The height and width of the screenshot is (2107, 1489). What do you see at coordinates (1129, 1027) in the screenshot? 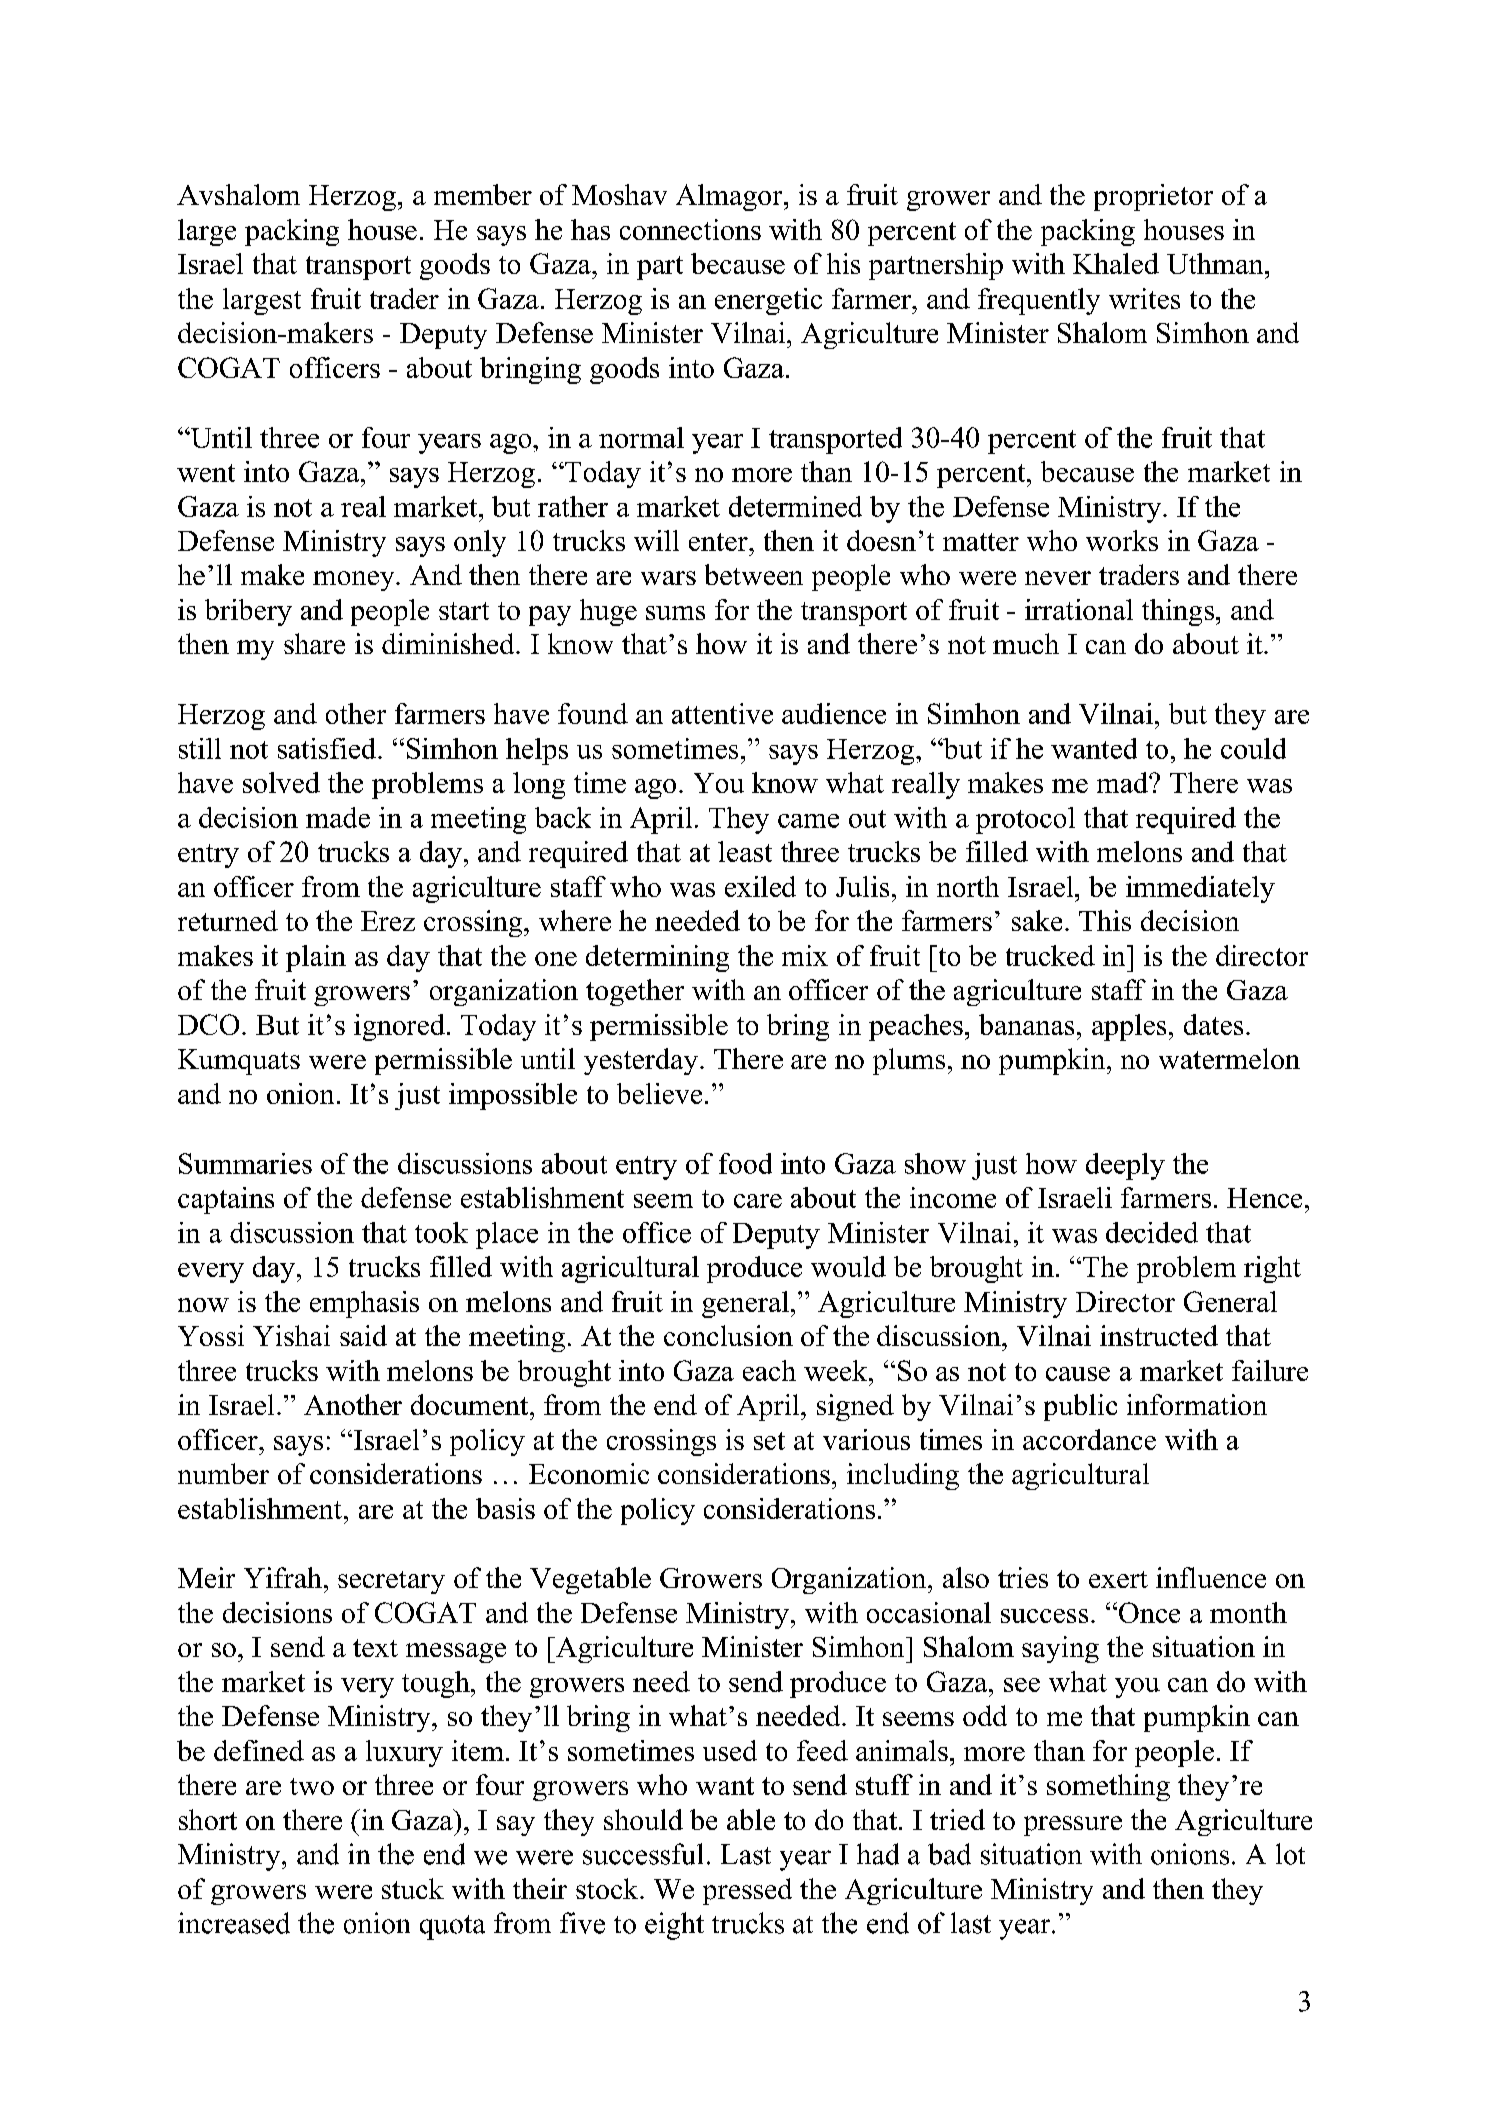
I see `apples` at bounding box center [1129, 1027].
